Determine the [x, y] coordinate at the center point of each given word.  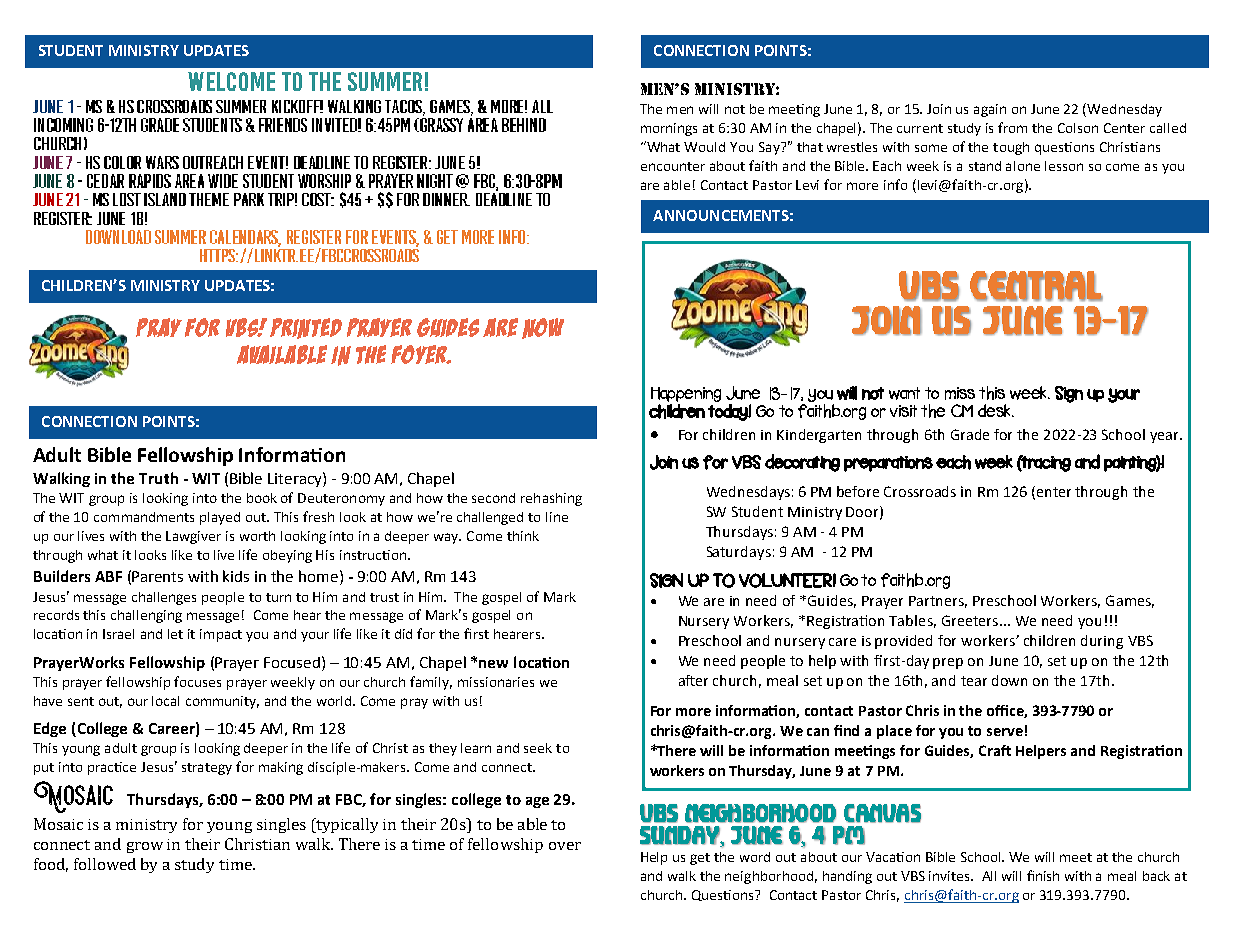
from [1012, 127]
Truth [158, 478]
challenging [146, 616]
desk [996, 410]
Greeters [971, 620]
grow [145, 847]
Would [704, 147]
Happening [686, 396]
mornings [669, 129]
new [493, 664]
